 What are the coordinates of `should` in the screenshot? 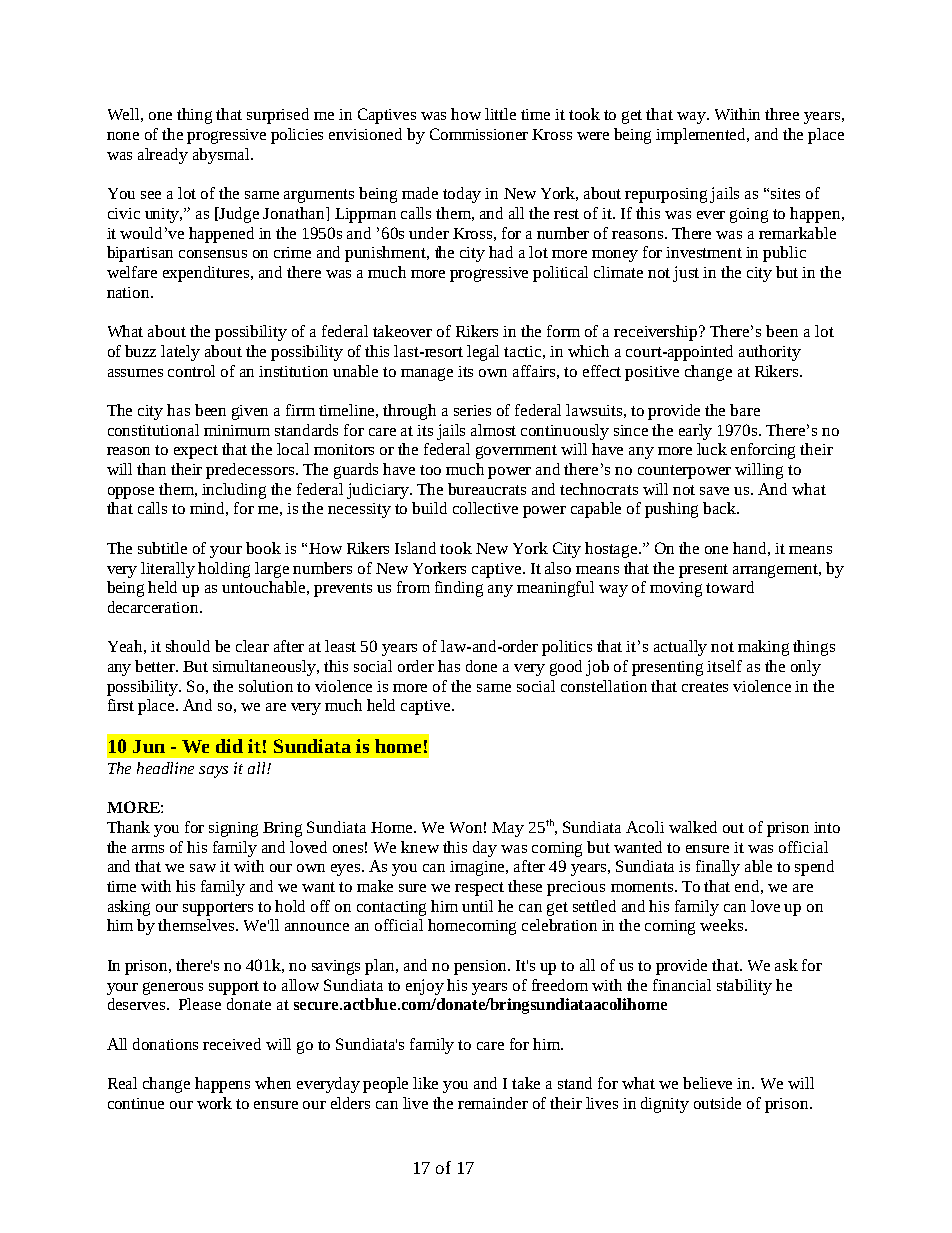 It's located at (188, 646).
